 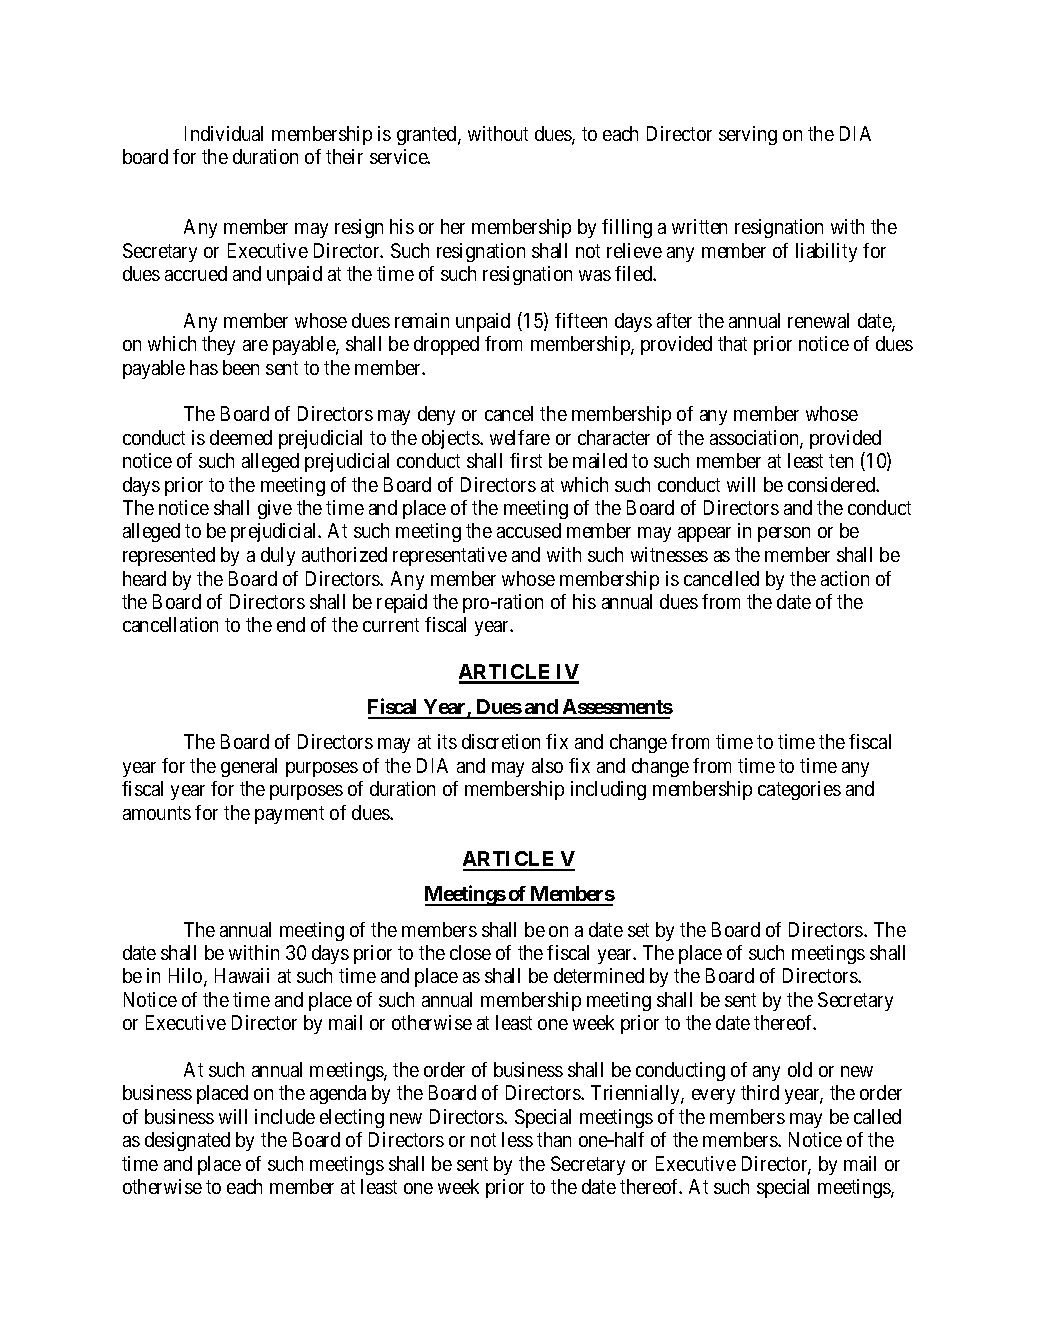 I want to click on give, so click(x=275, y=509).
